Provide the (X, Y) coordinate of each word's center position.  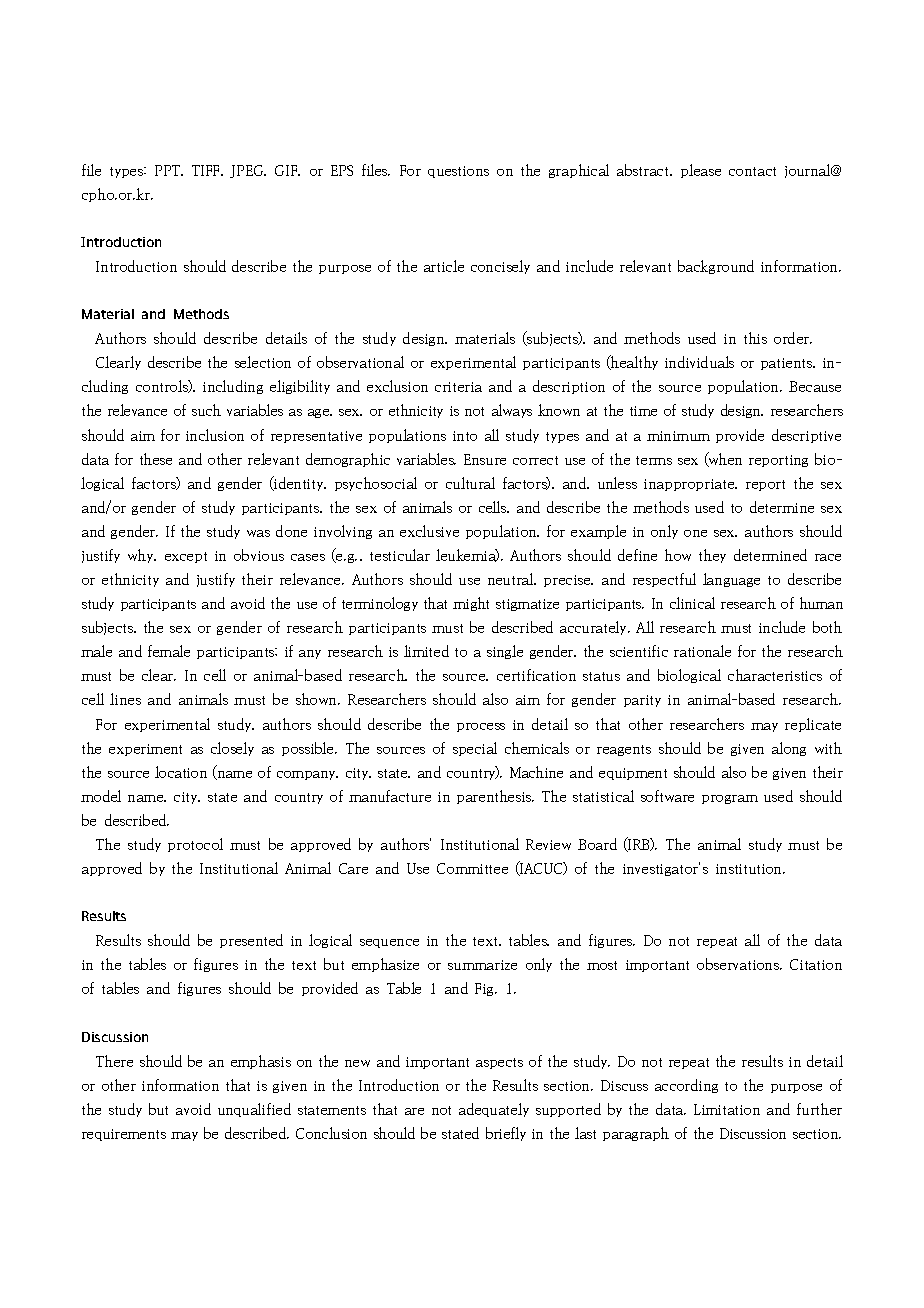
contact (752, 171)
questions (458, 172)
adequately (494, 1110)
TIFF (207, 170)
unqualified (254, 1110)
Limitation (727, 1109)
